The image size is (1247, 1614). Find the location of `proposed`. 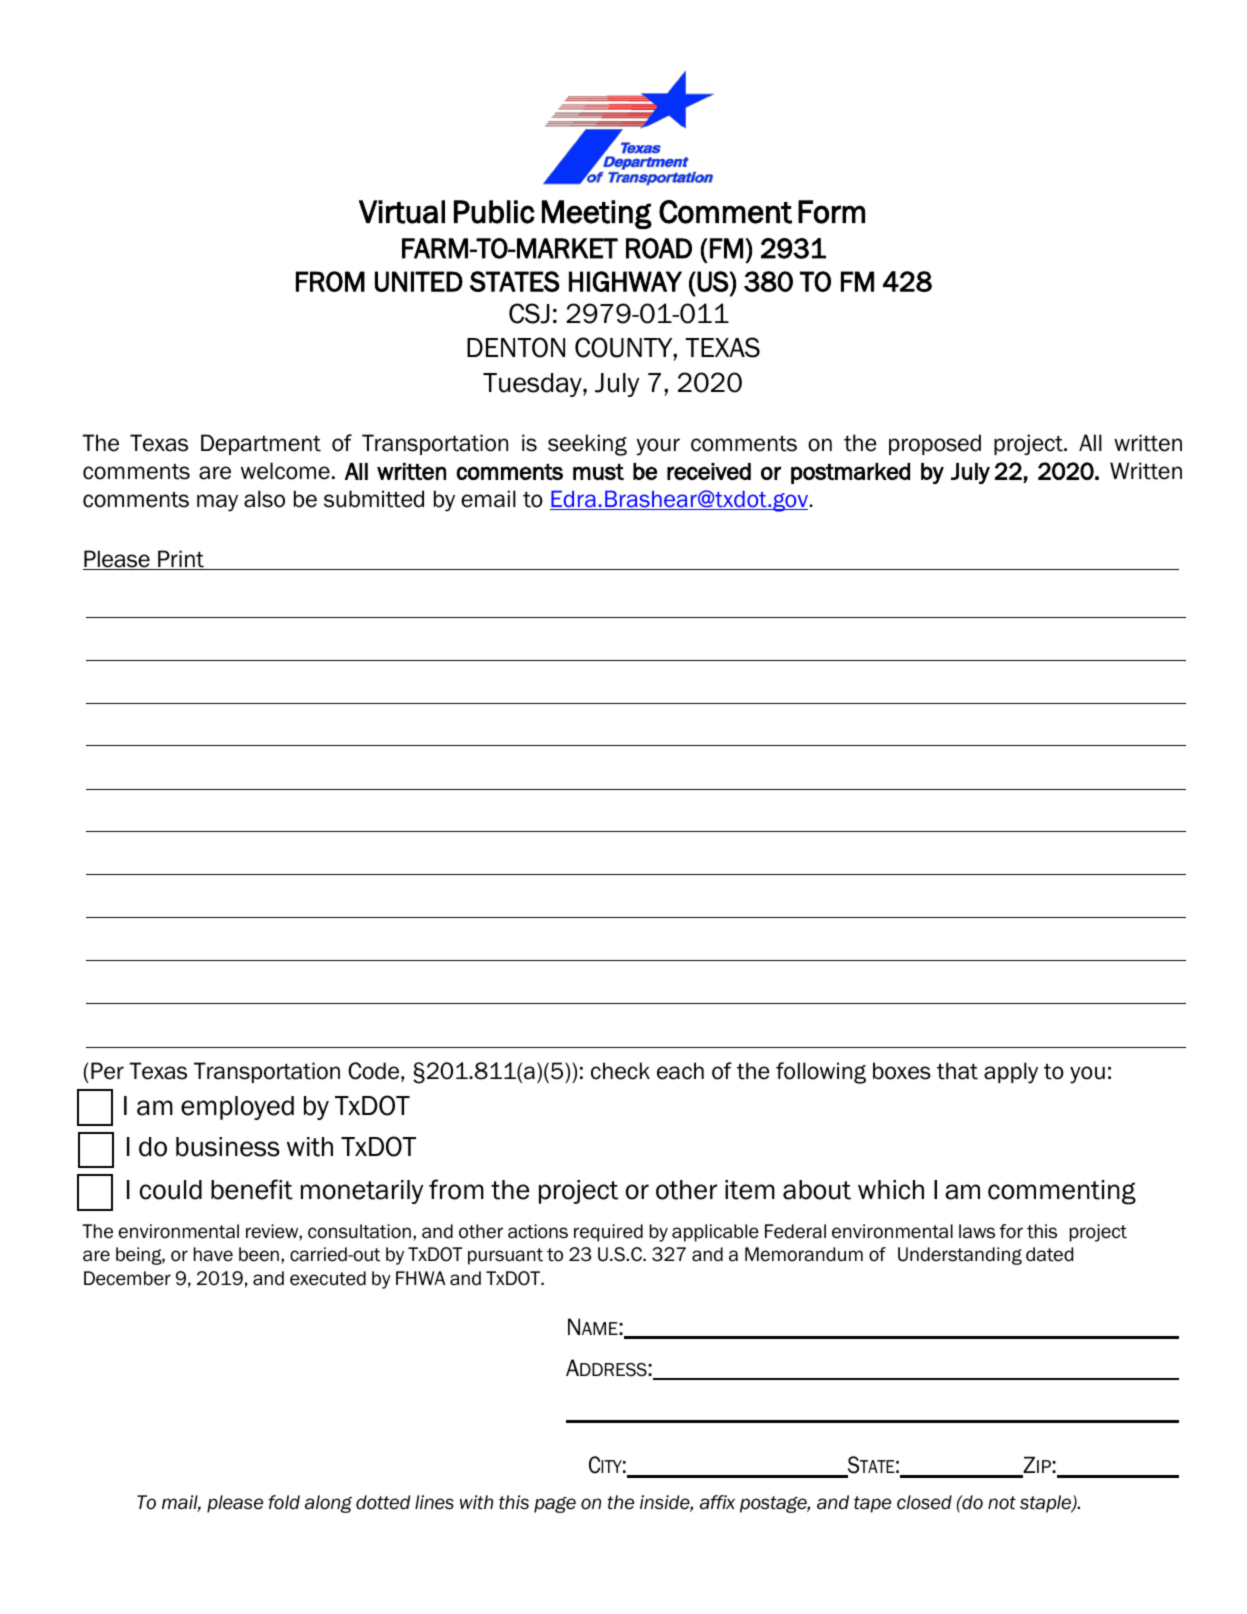

proposed is located at coordinates (935, 444).
